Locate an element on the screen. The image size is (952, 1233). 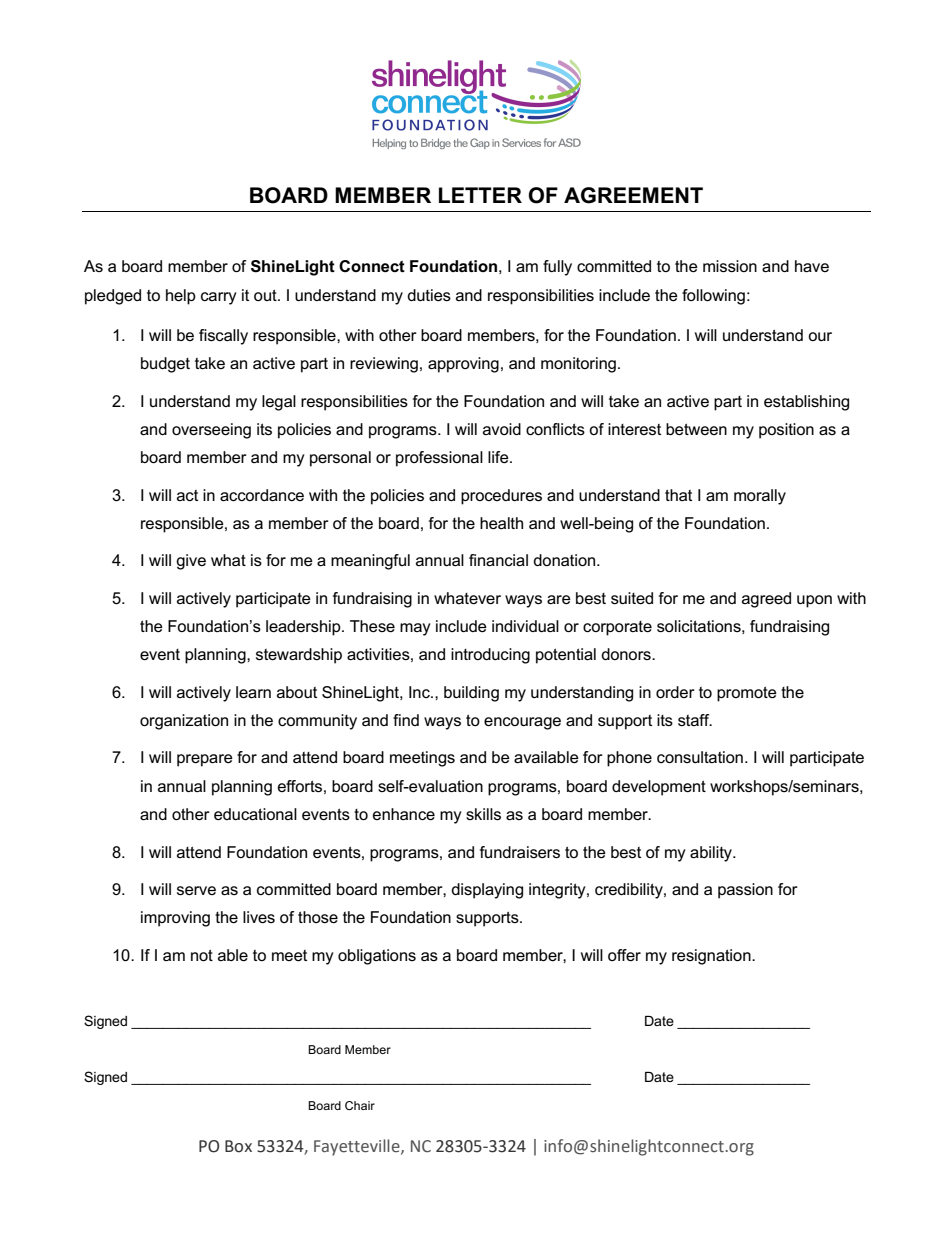
mission is located at coordinates (730, 266).
